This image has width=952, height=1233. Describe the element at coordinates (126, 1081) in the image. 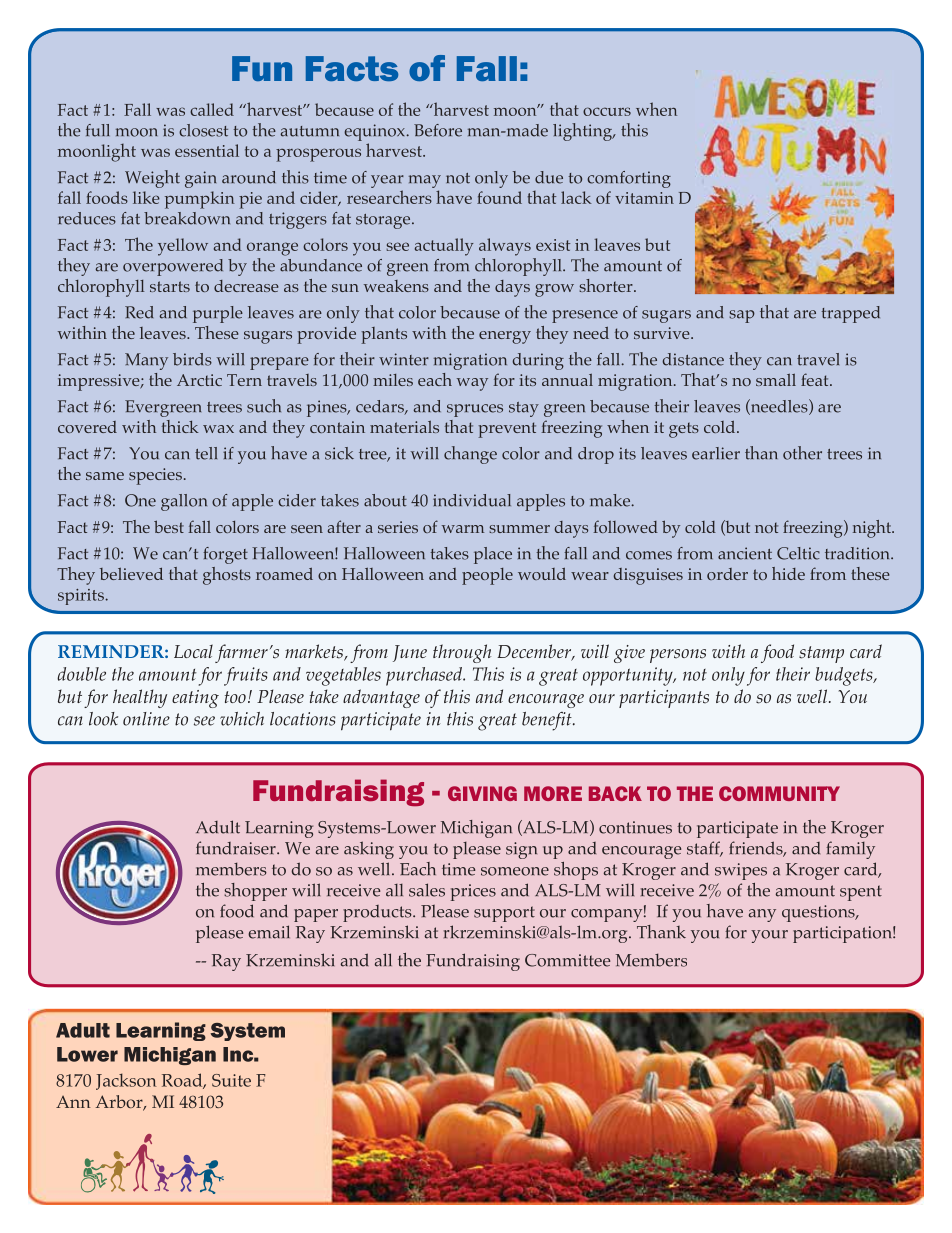

I see `Jackson` at that location.
